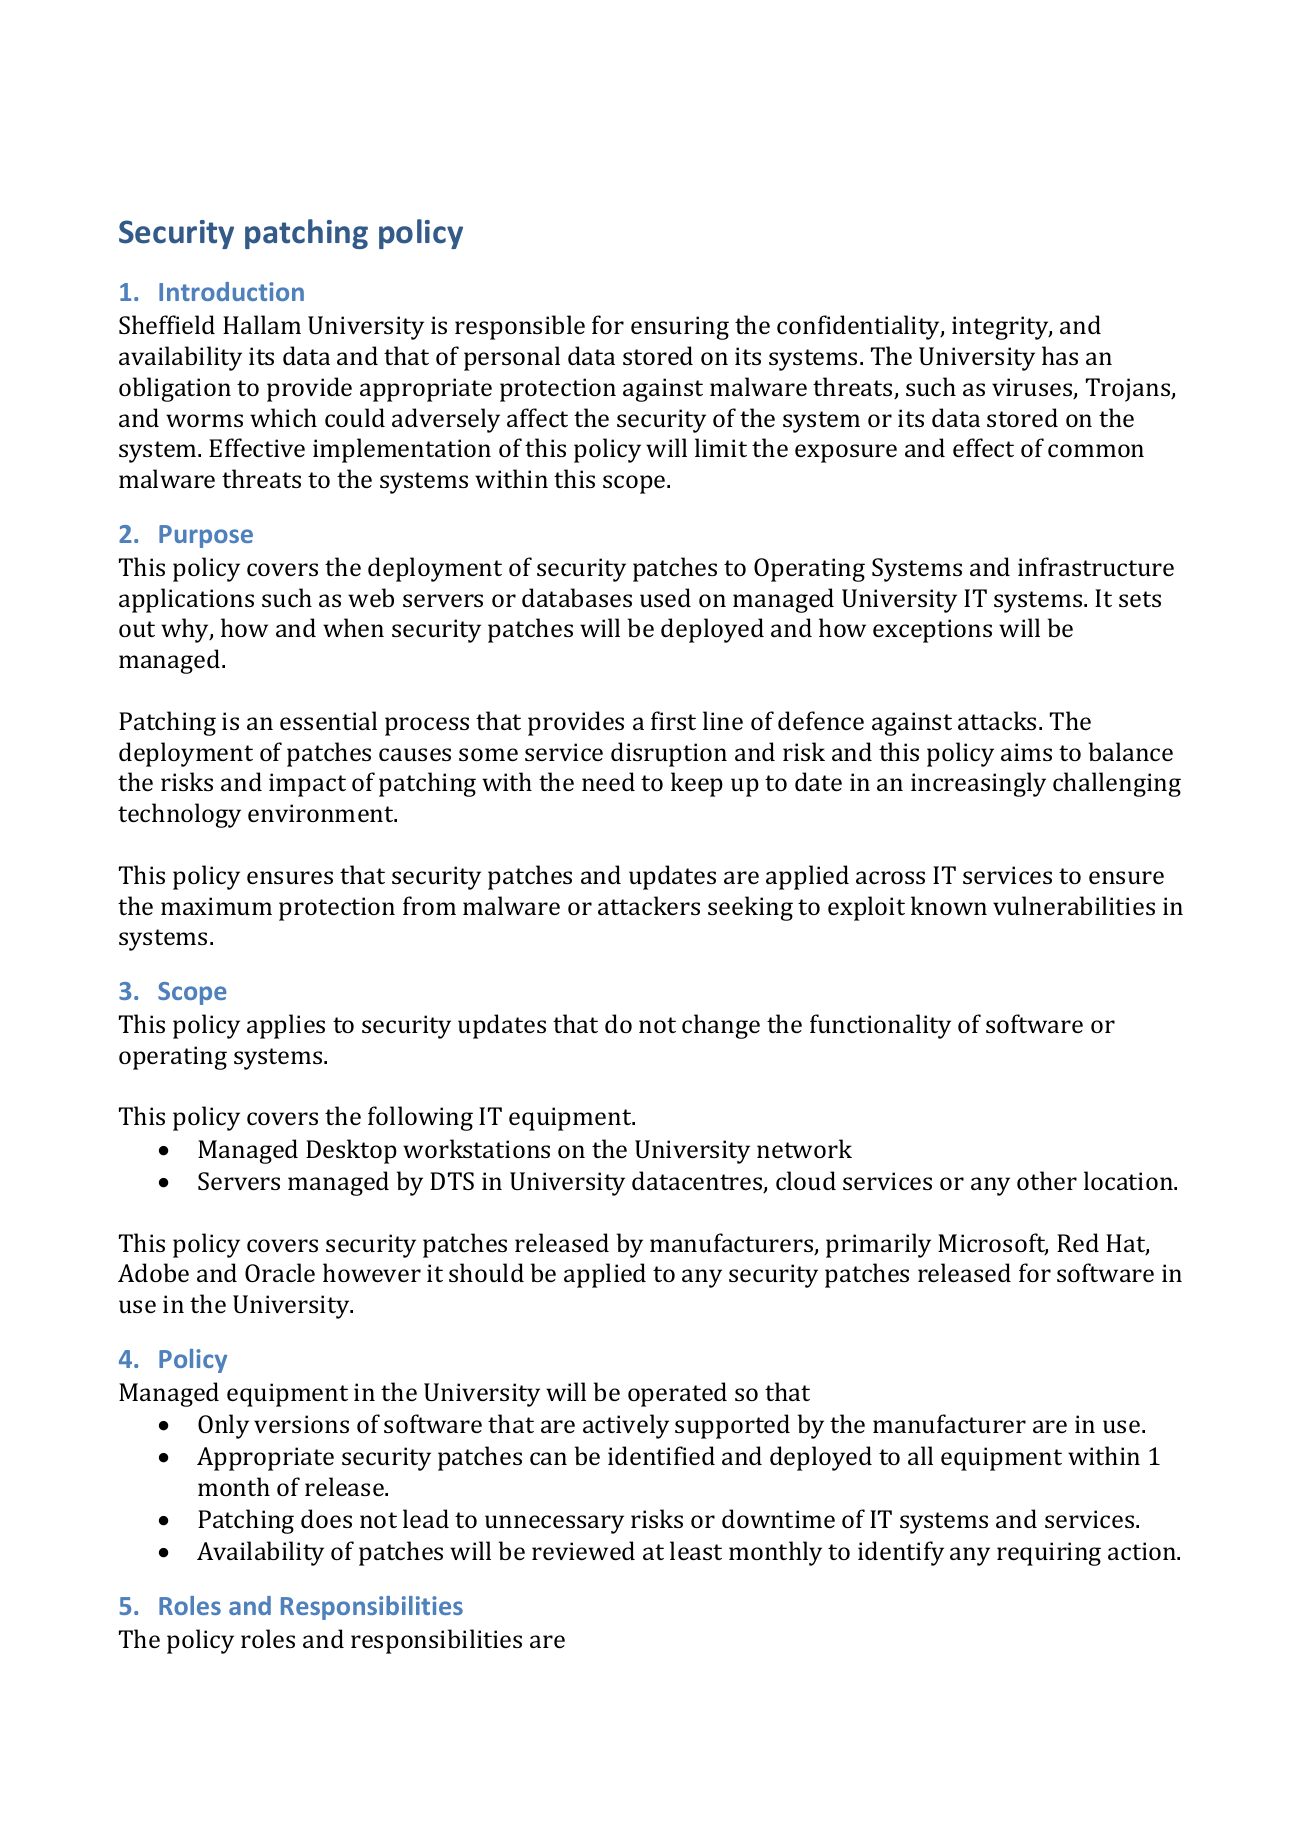  Describe the element at coordinates (486, 1272) in the screenshot. I see `should` at that location.
